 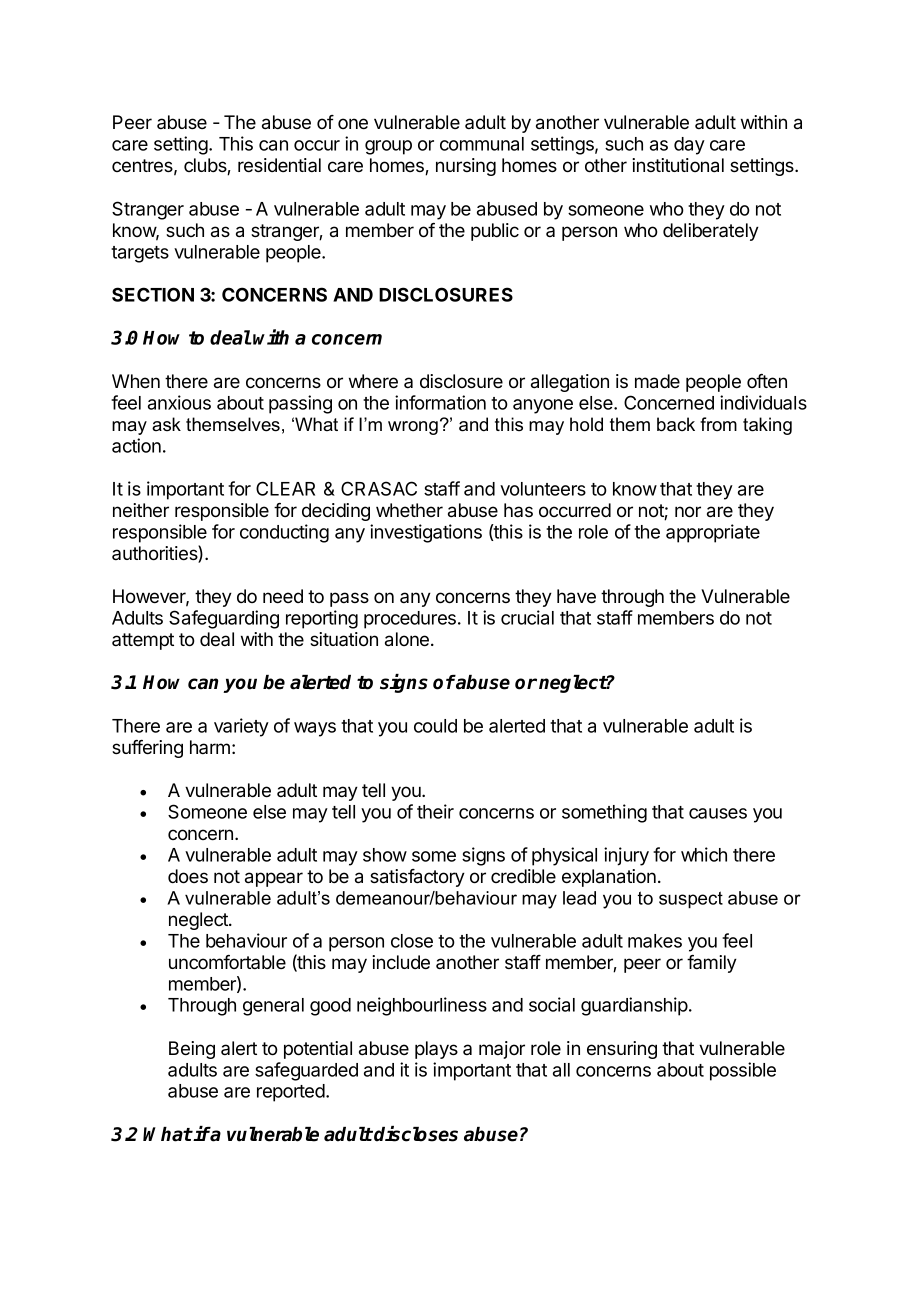 I want to click on residential, so click(x=279, y=165).
